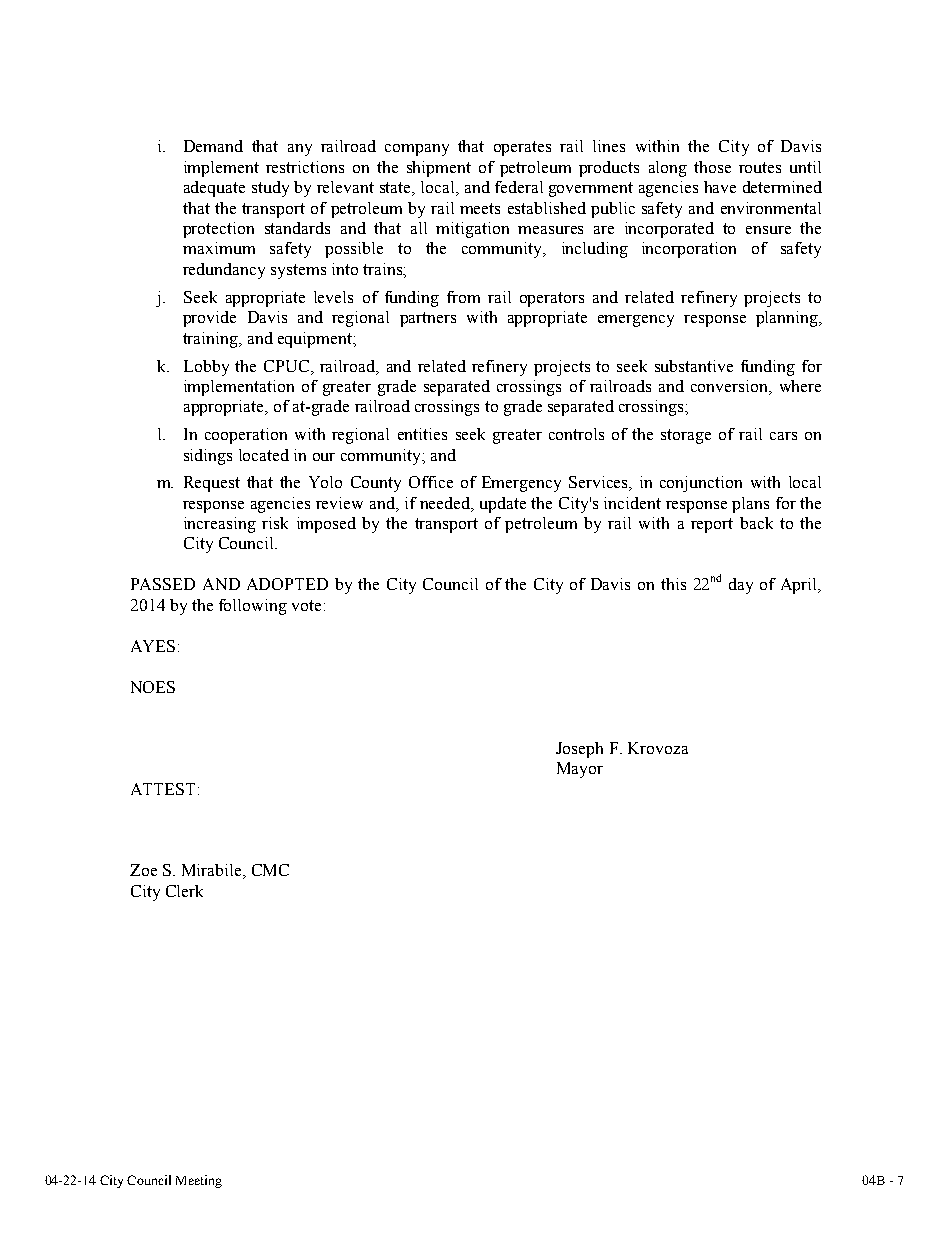 This screenshot has height=1233, width=952. I want to click on Meeting, so click(199, 1181).
